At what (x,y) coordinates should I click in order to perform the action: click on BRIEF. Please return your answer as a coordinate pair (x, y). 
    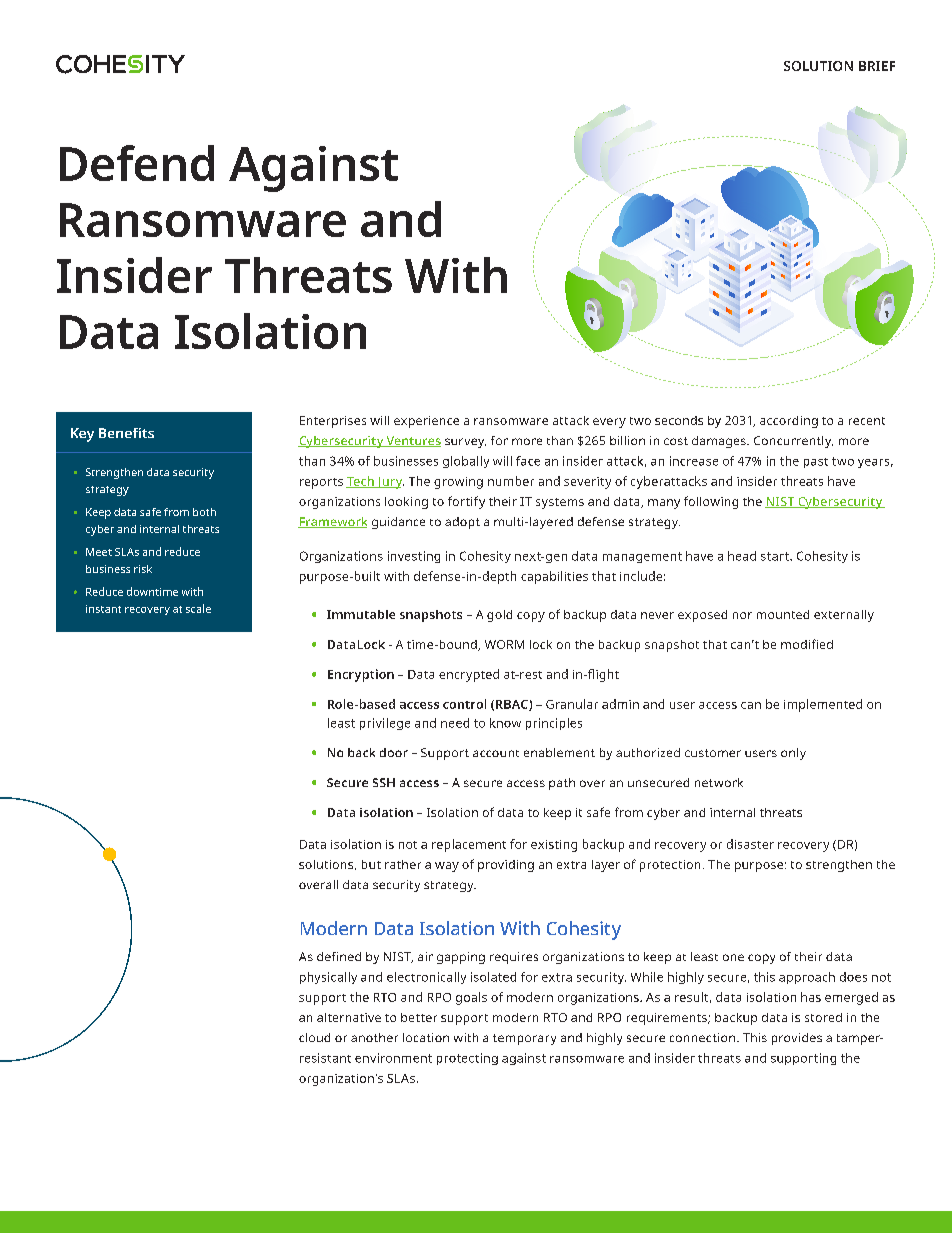
    Looking at the image, I should click on (877, 66).
